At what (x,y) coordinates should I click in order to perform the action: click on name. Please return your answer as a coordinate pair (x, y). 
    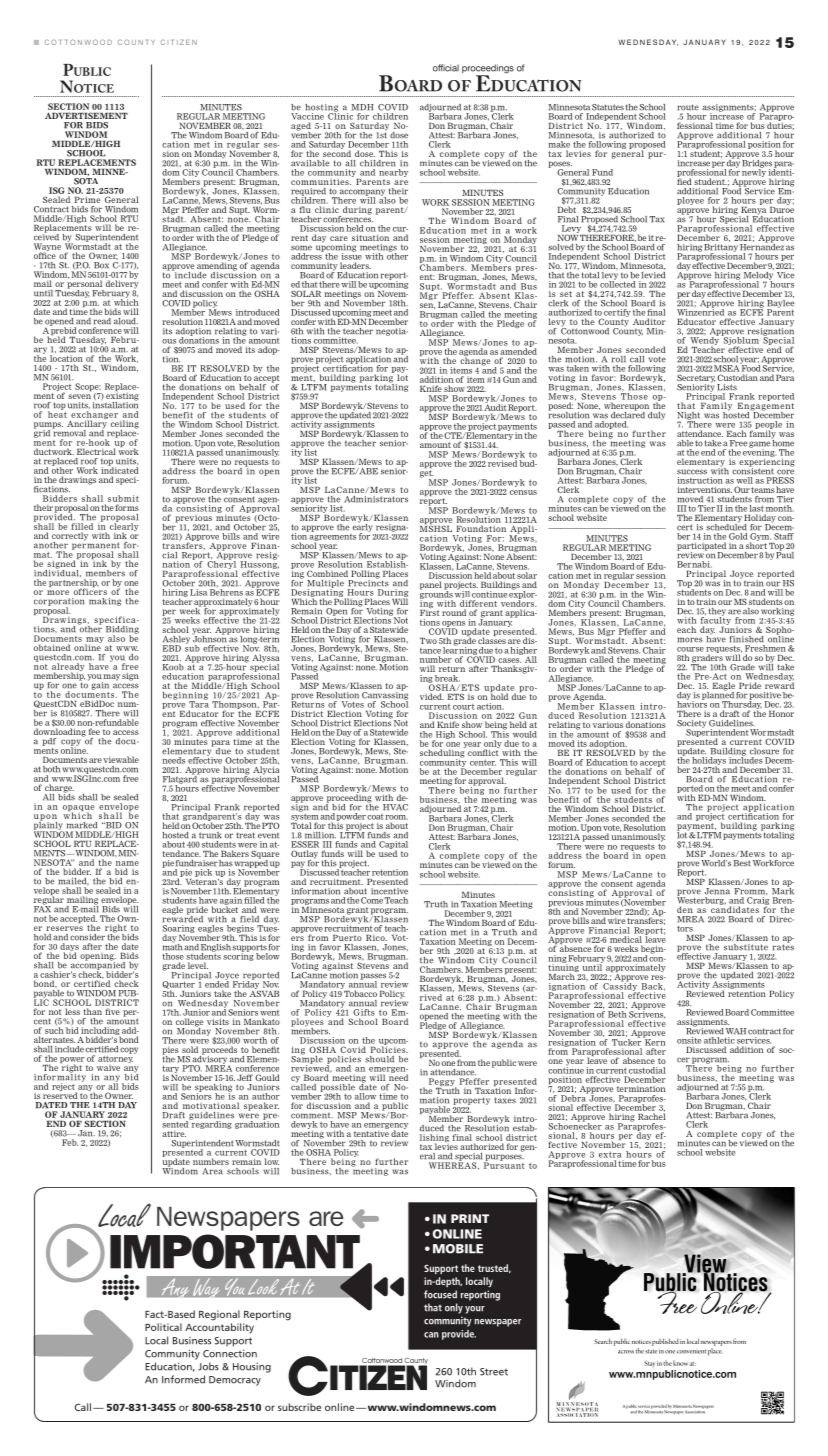
    Looking at the image, I should click on (127, 863).
